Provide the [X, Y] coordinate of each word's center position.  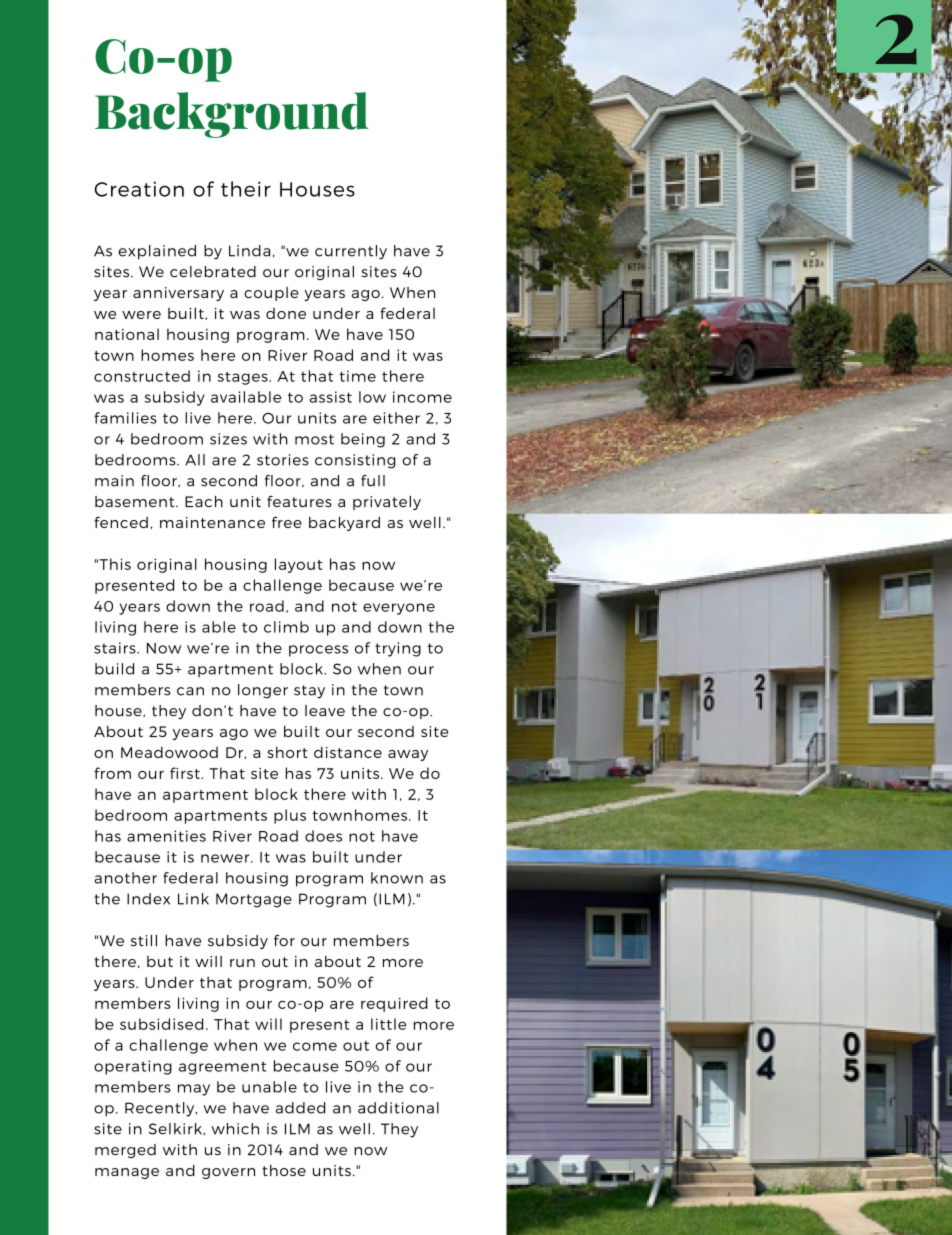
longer [263, 691]
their [246, 189]
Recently [161, 1109]
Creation [139, 189]
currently [351, 252]
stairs [116, 648]
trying [398, 649]
